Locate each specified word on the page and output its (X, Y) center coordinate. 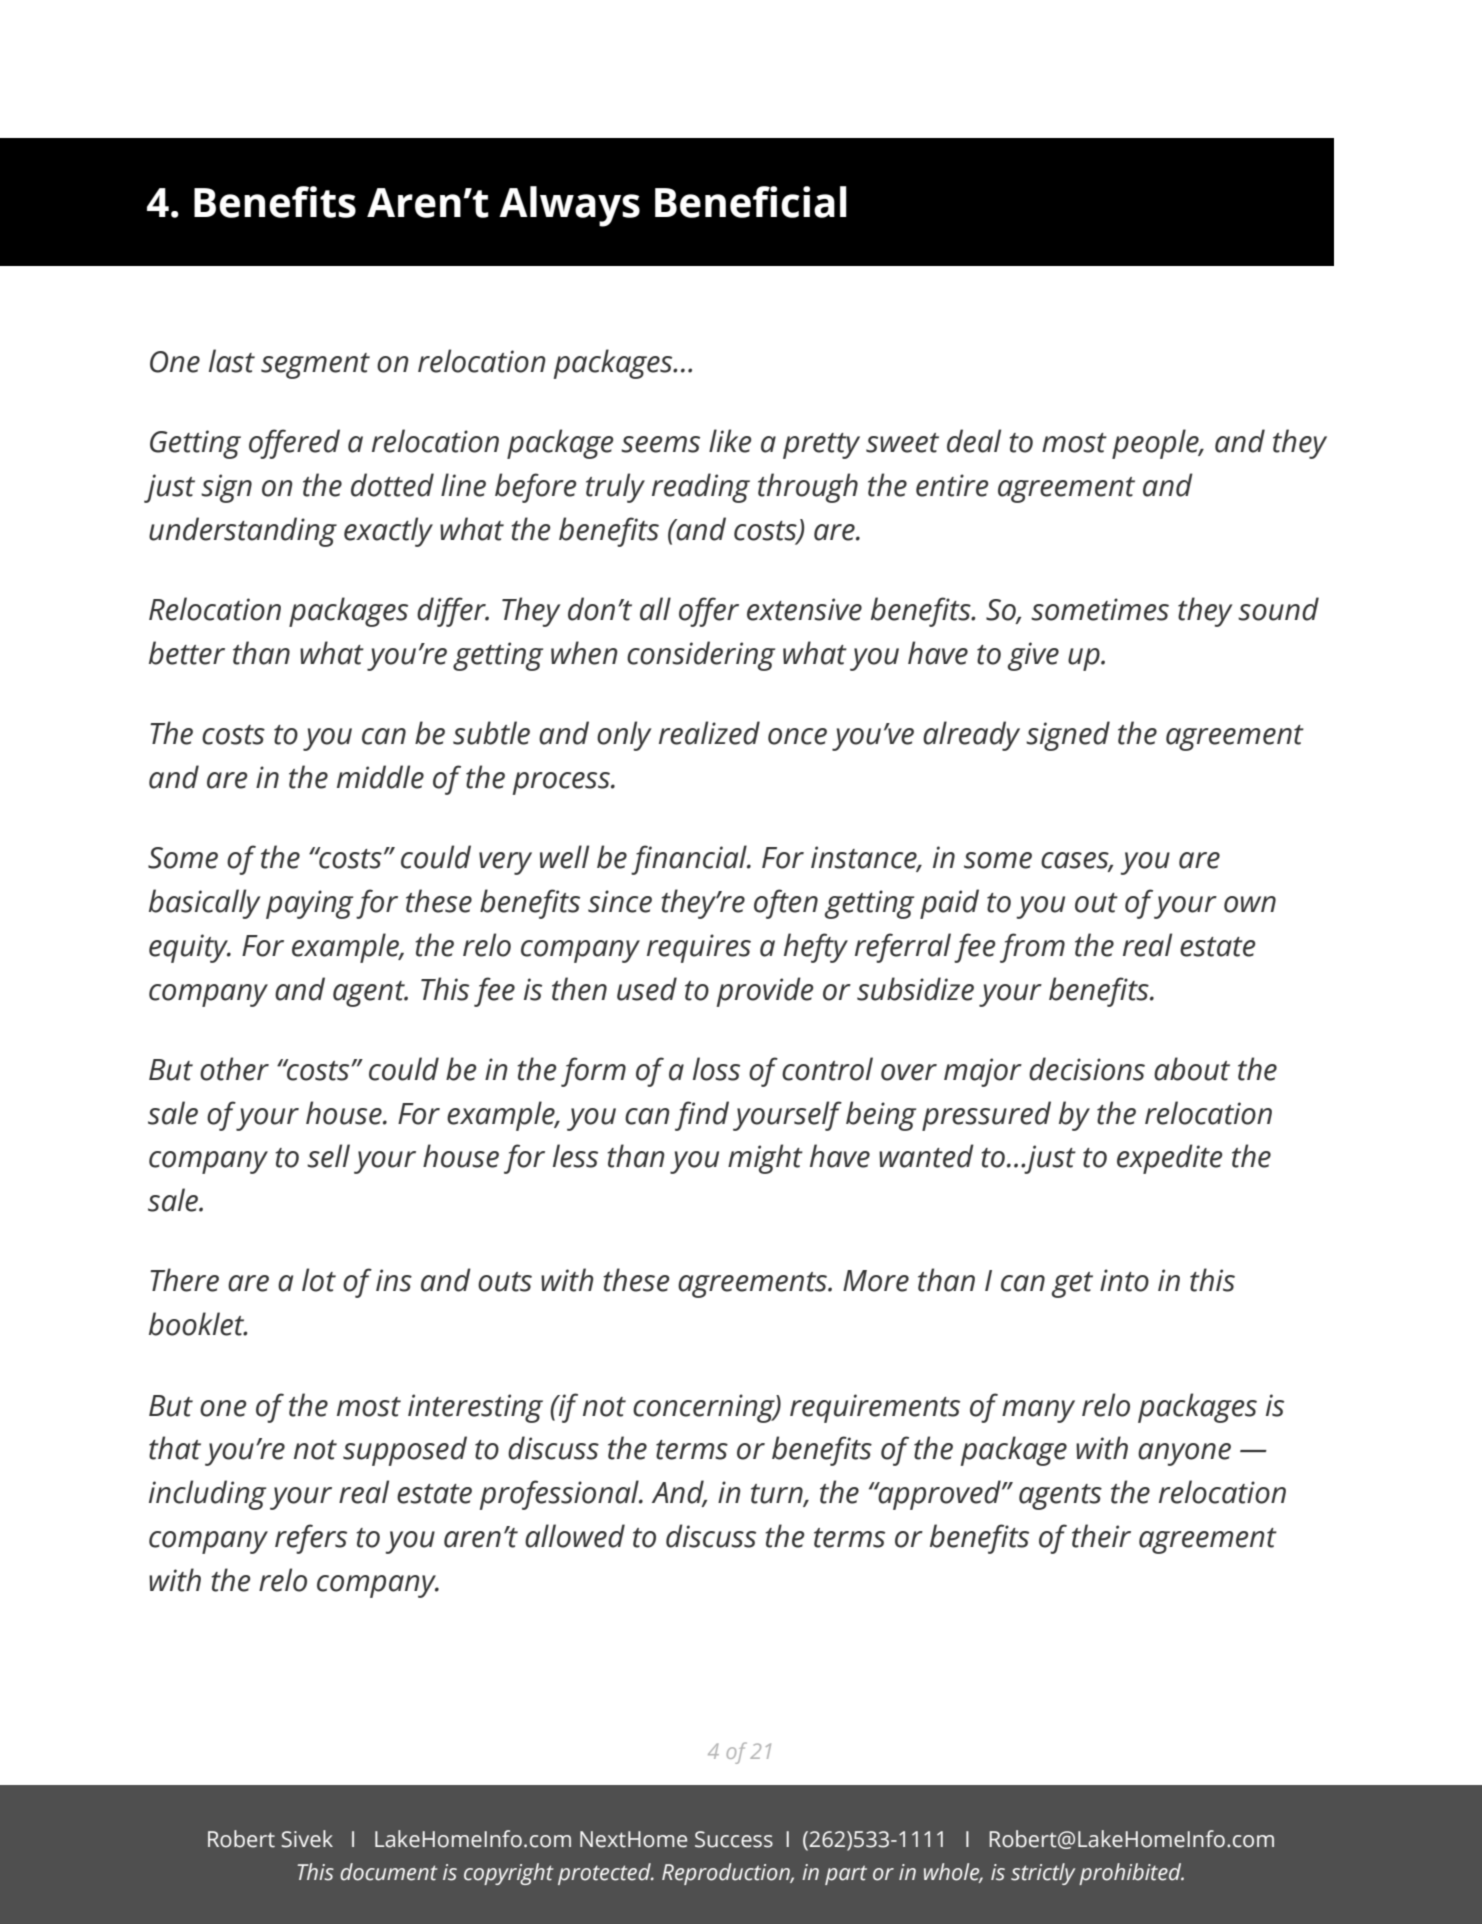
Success (734, 1839)
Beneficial (751, 202)
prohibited (1131, 1874)
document (389, 1872)
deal (974, 441)
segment (315, 366)
